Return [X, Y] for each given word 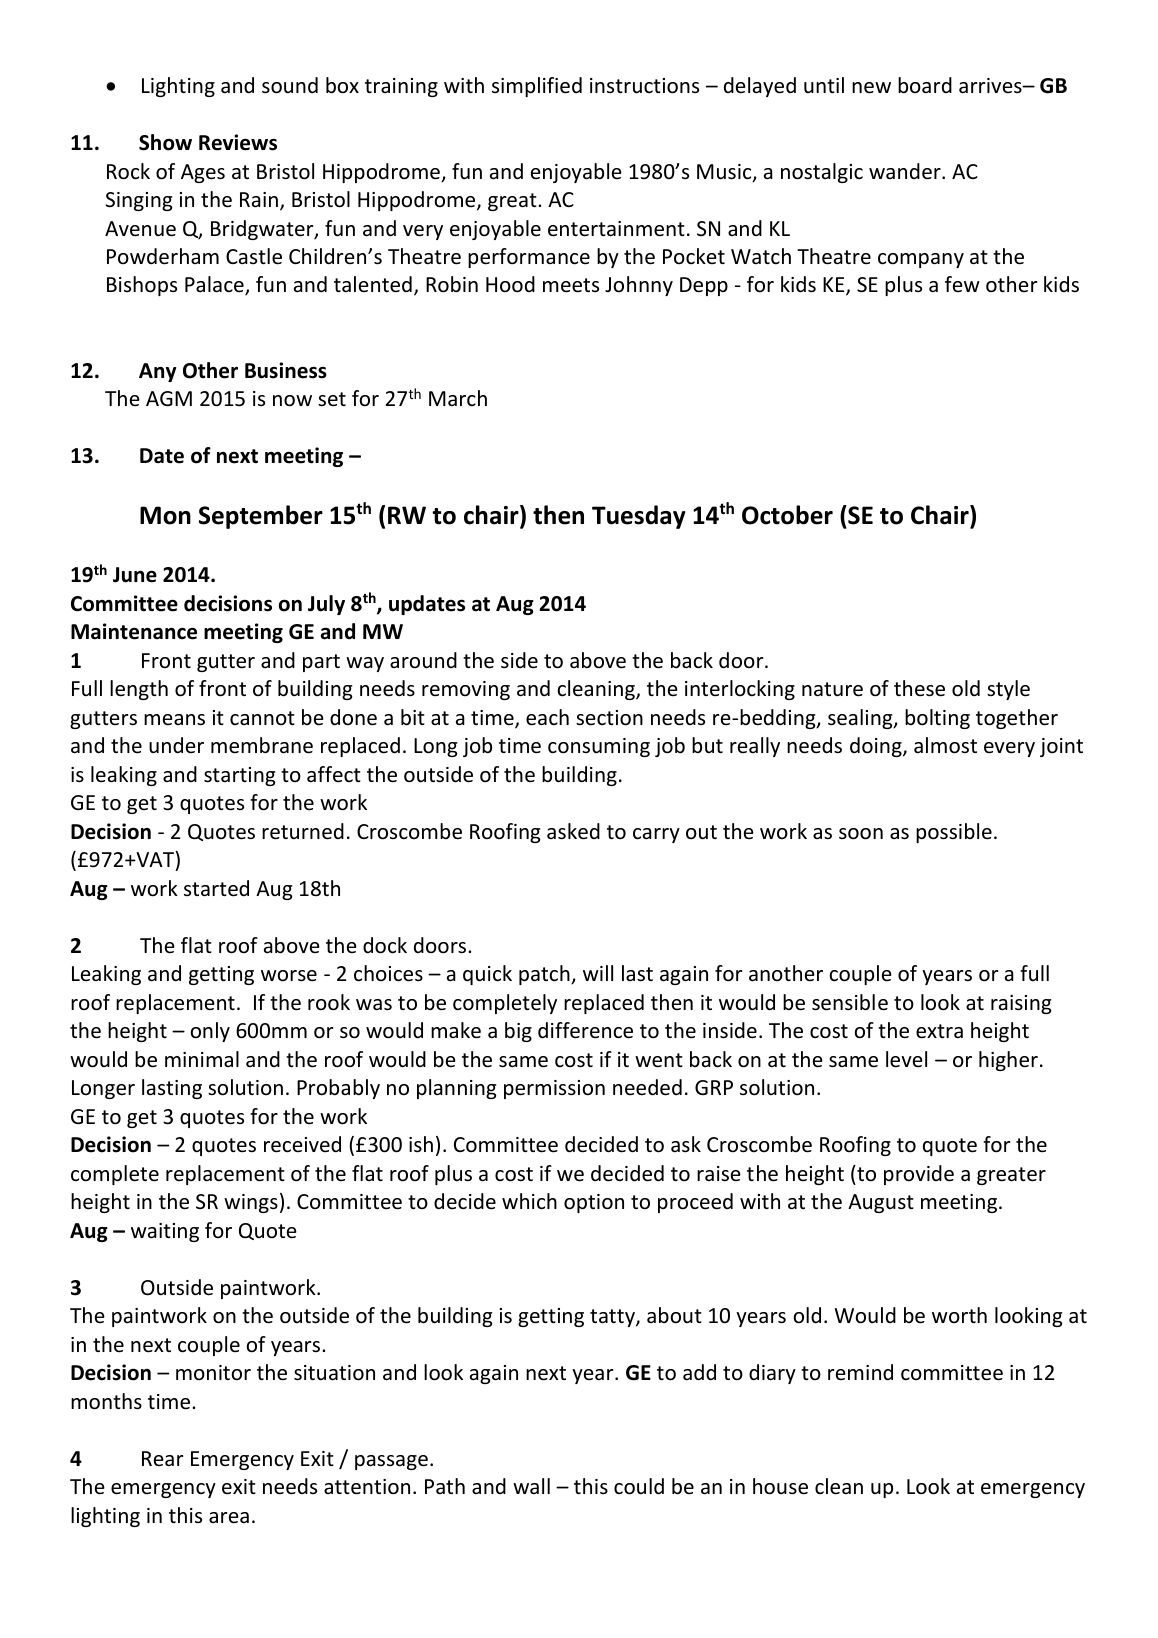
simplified [537, 87]
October [787, 515]
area [229, 1517]
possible [954, 833]
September [261, 517]
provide [919, 1175]
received [302, 1144]
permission [554, 1089]
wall [531, 1486]
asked [573, 831]
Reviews [238, 142]
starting [239, 776]
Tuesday [639, 517]
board [925, 85]
